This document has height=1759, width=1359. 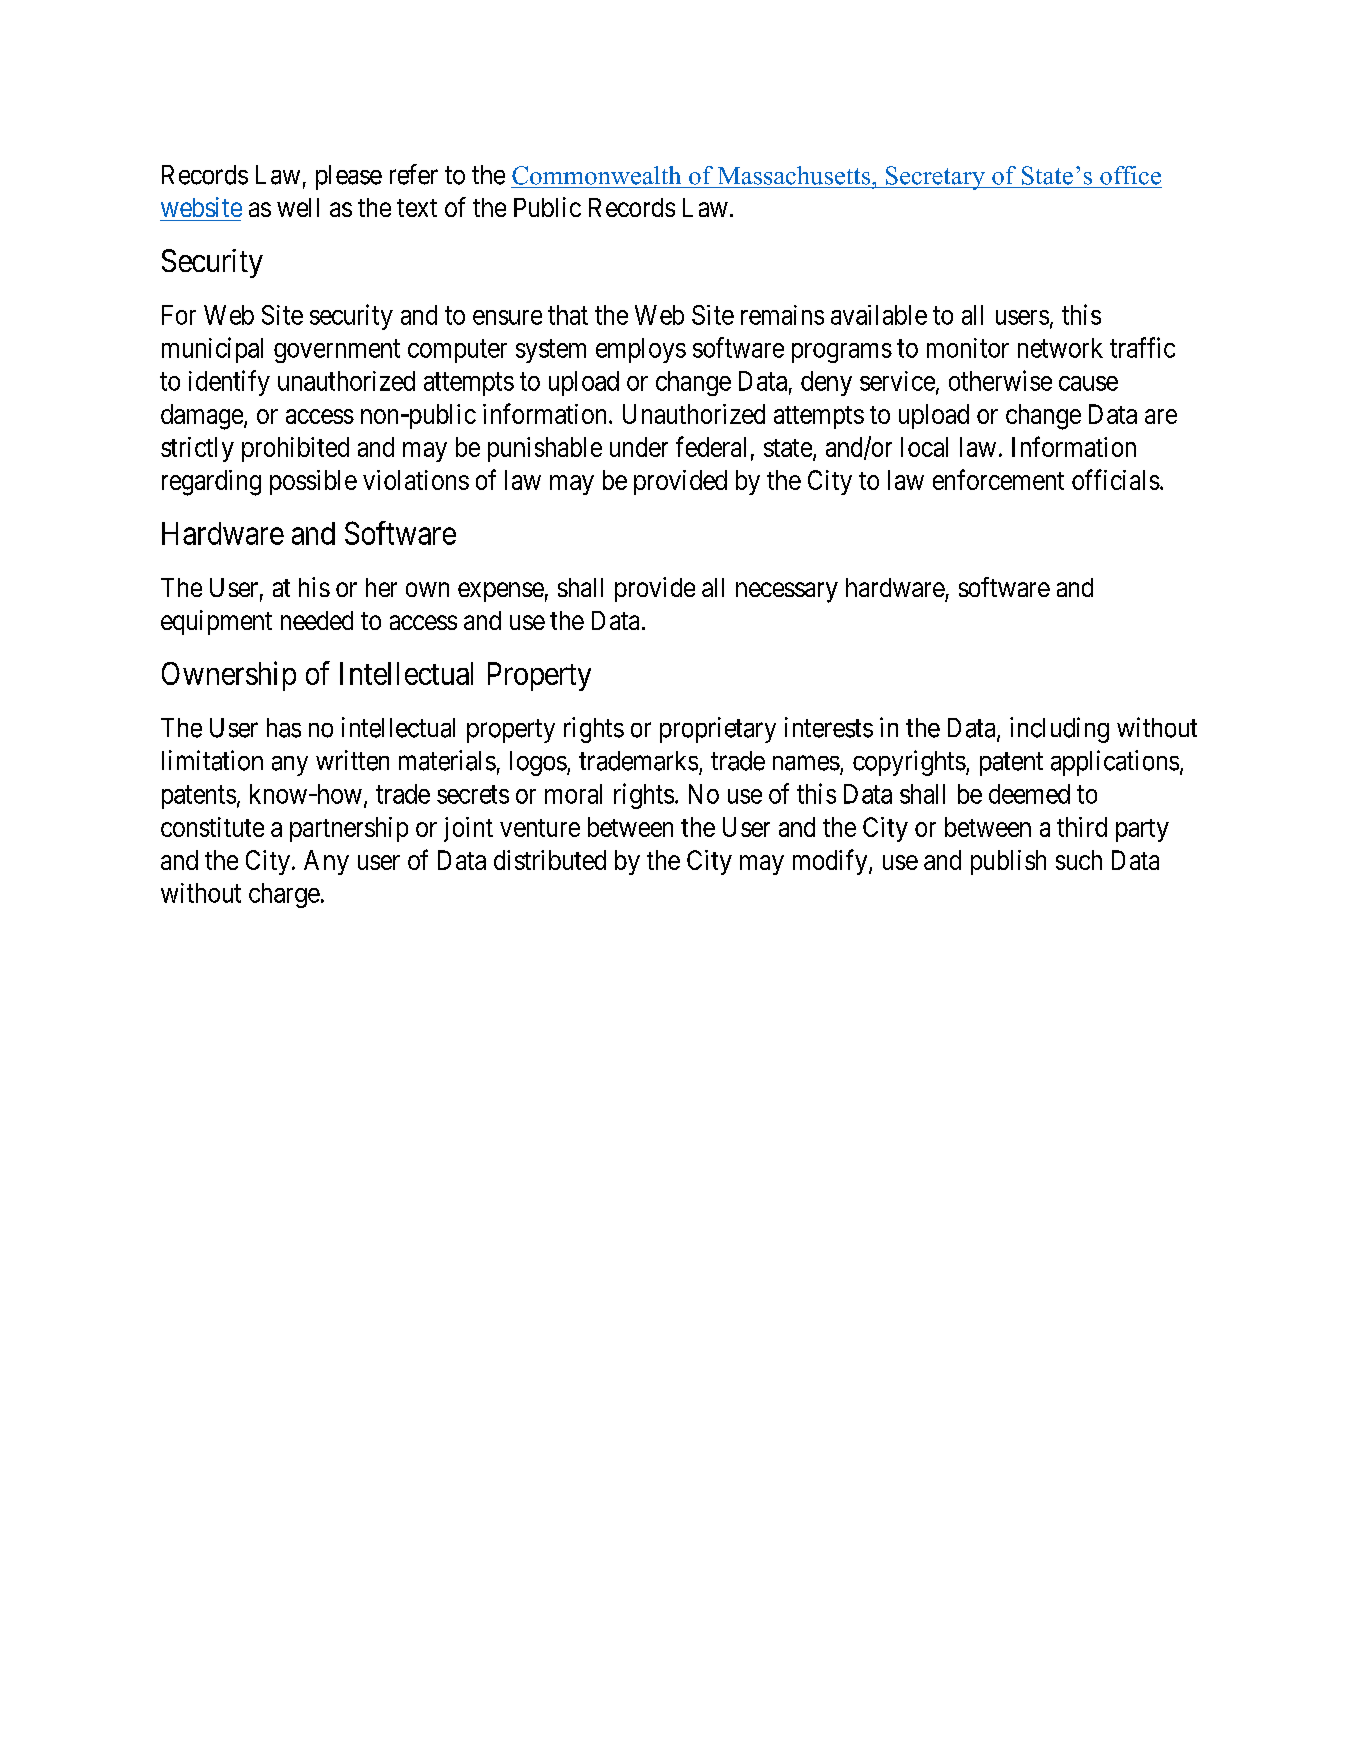 What do you see at coordinates (298, 207) in the document?
I see `well` at bounding box center [298, 207].
